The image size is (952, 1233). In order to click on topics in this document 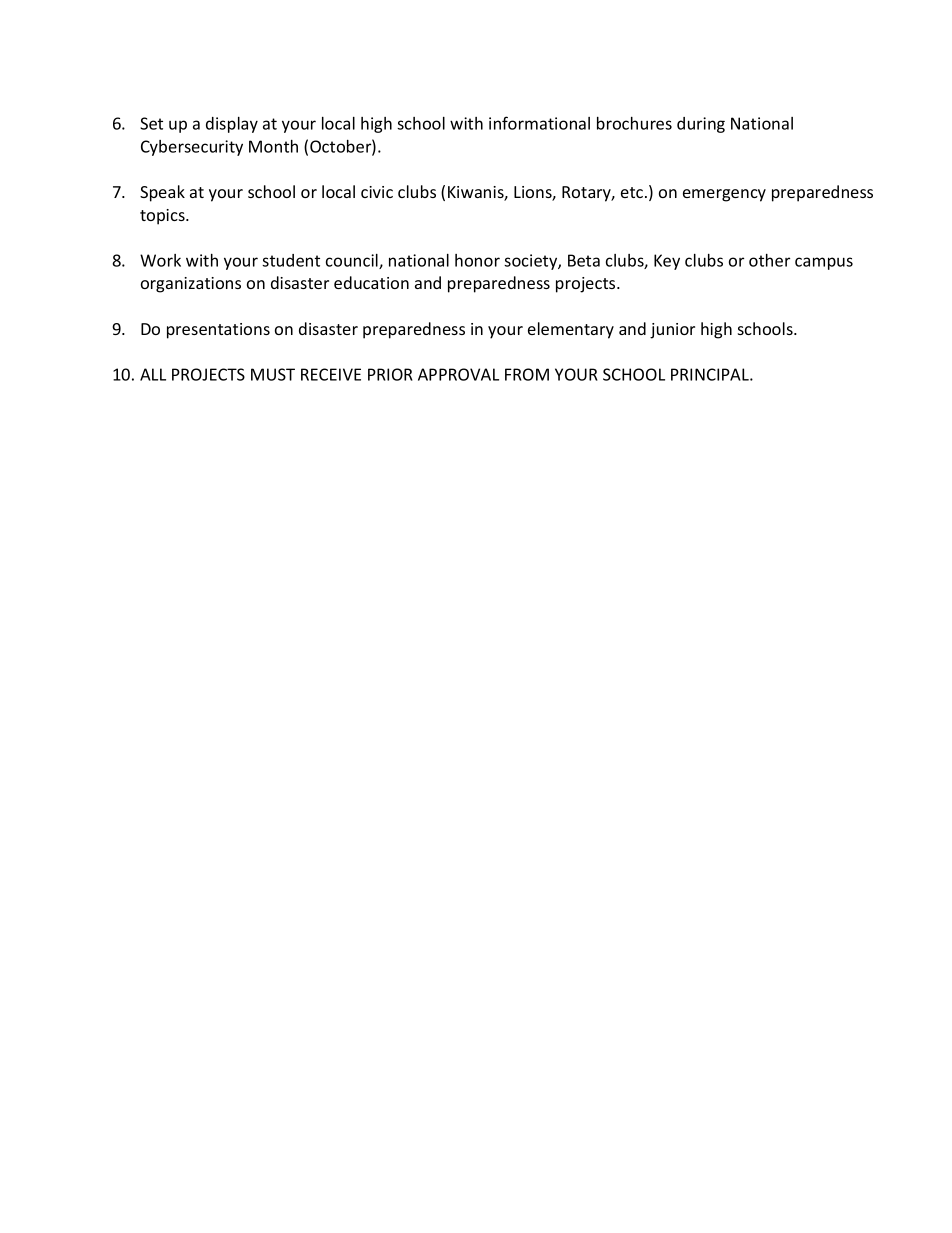, I will do `click(163, 217)`.
